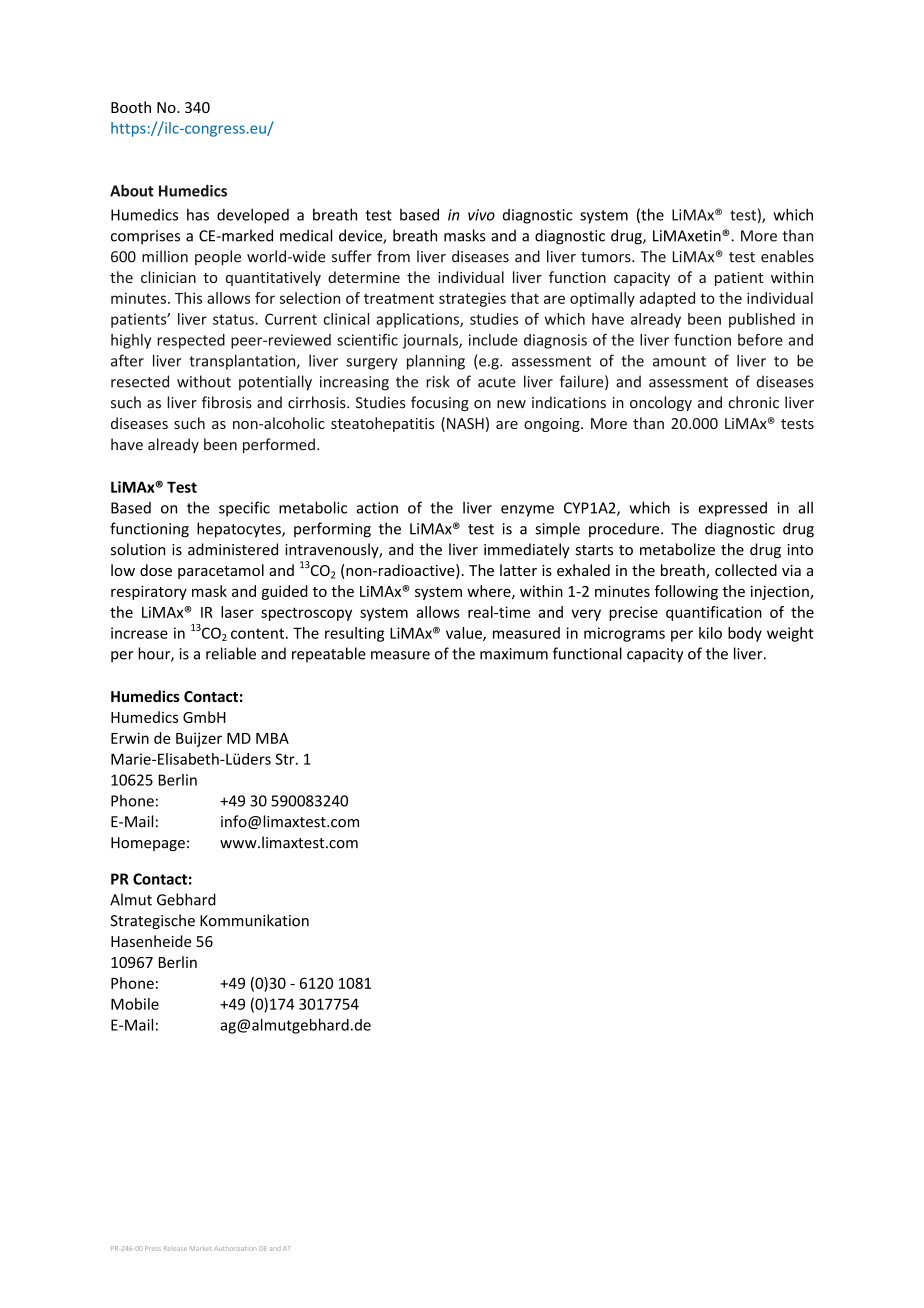 The width and height of the screenshot is (924, 1308). What do you see at coordinates (227, 402) in the screenshot?
I see `fibrosis` at bounding box center [227, 402].
